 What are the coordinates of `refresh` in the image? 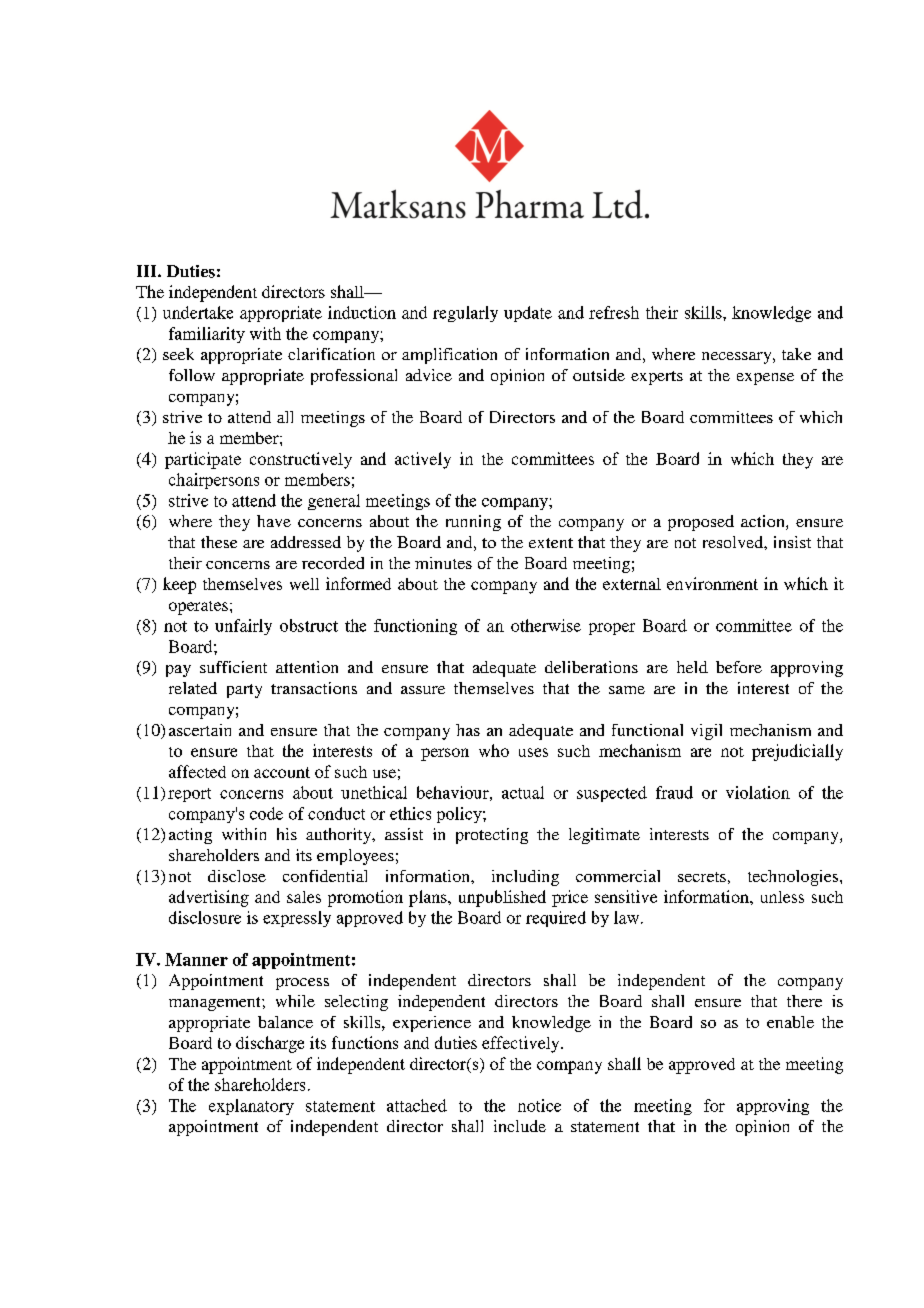 It's located at (614, 312).
